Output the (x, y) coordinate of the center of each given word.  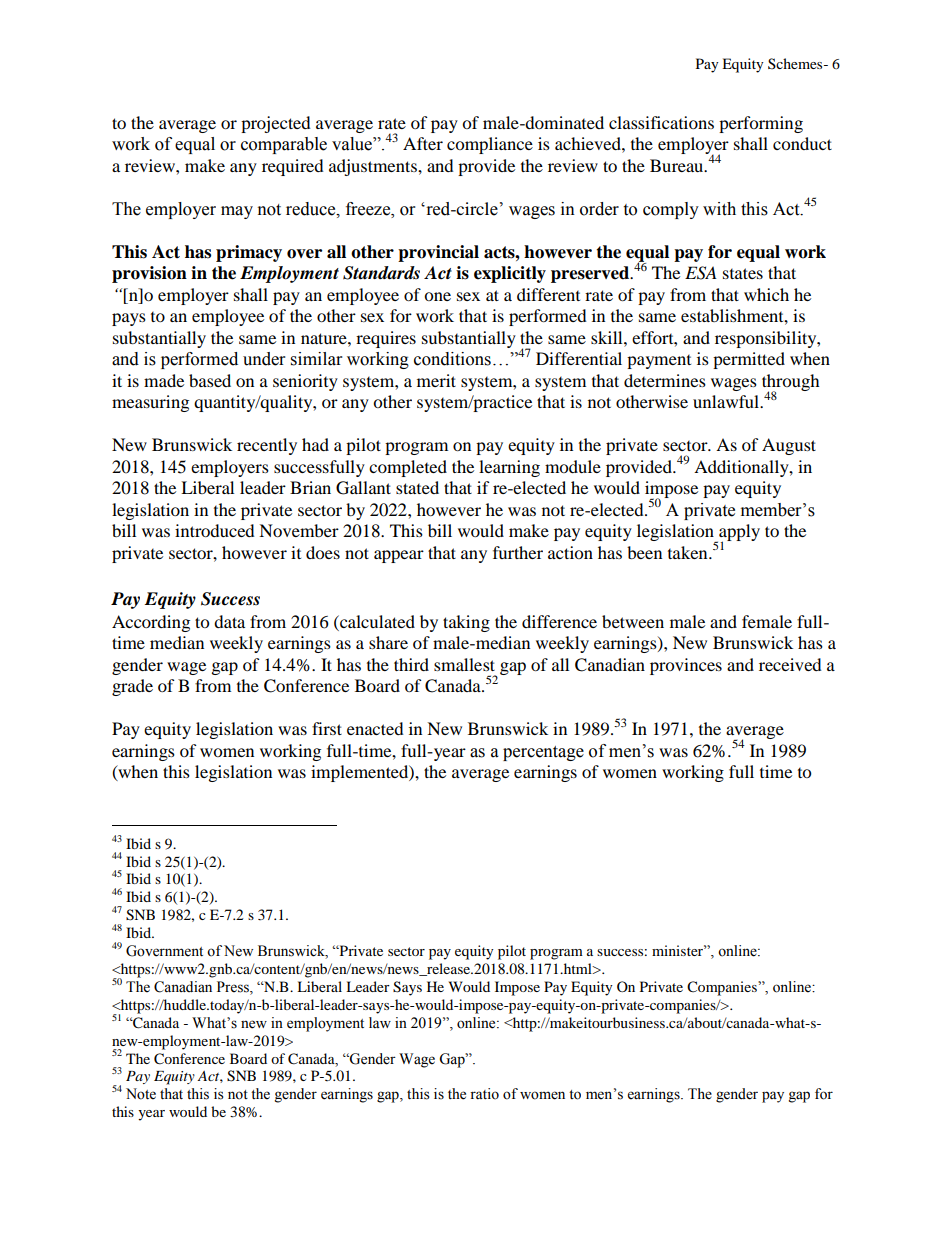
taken (689, 552)
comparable (284, 145)
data (229, 621)
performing (761, 124)
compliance (490, 145)
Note (141, 1094)
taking (466, 623)
